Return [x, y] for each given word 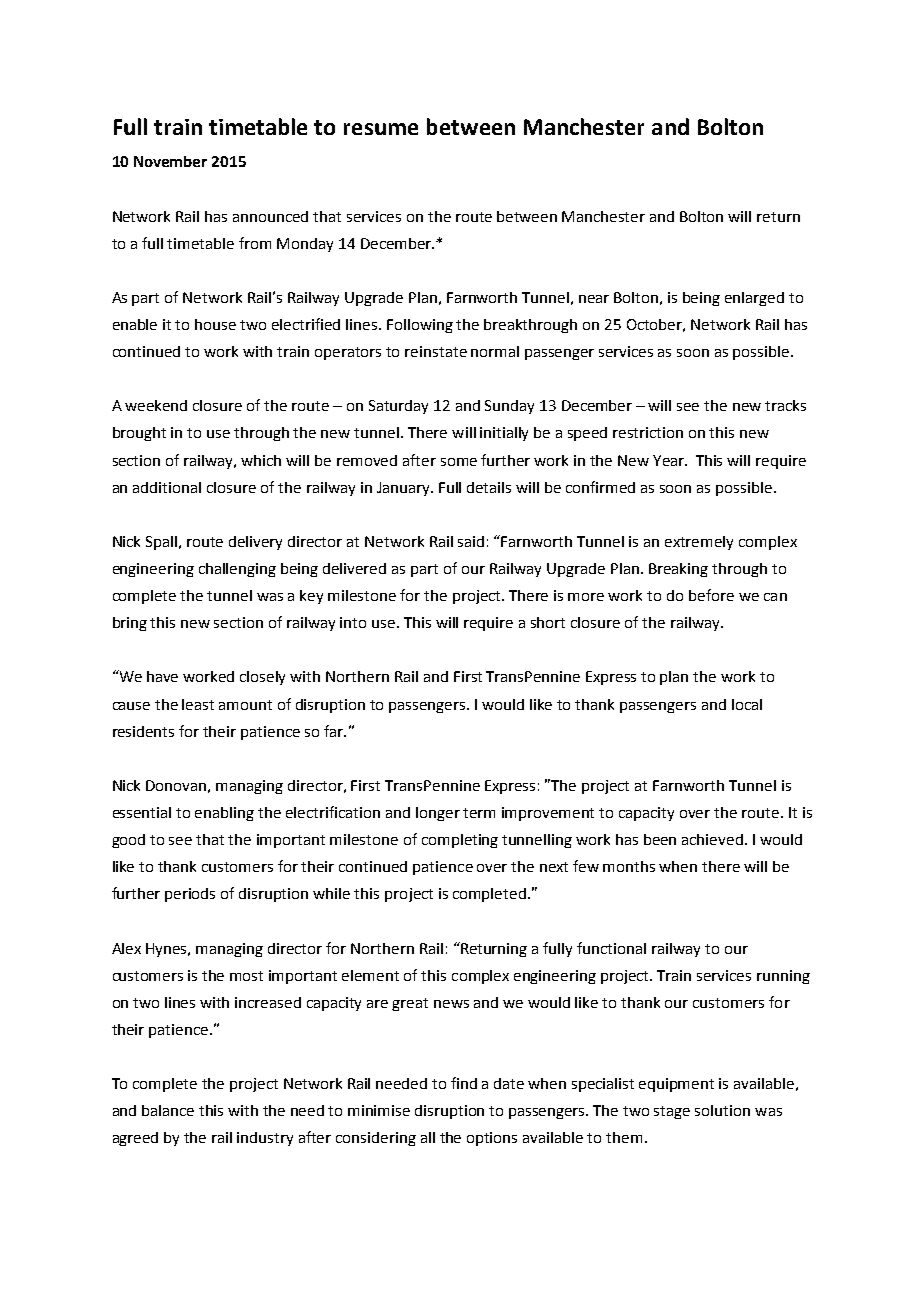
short [548, 622]
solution [722, 1110]
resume [381, 129]
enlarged [754, 299]
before [711, 595]
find [464, 1083]
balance [168, 1110]
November [170, 161]
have [162, 676]
